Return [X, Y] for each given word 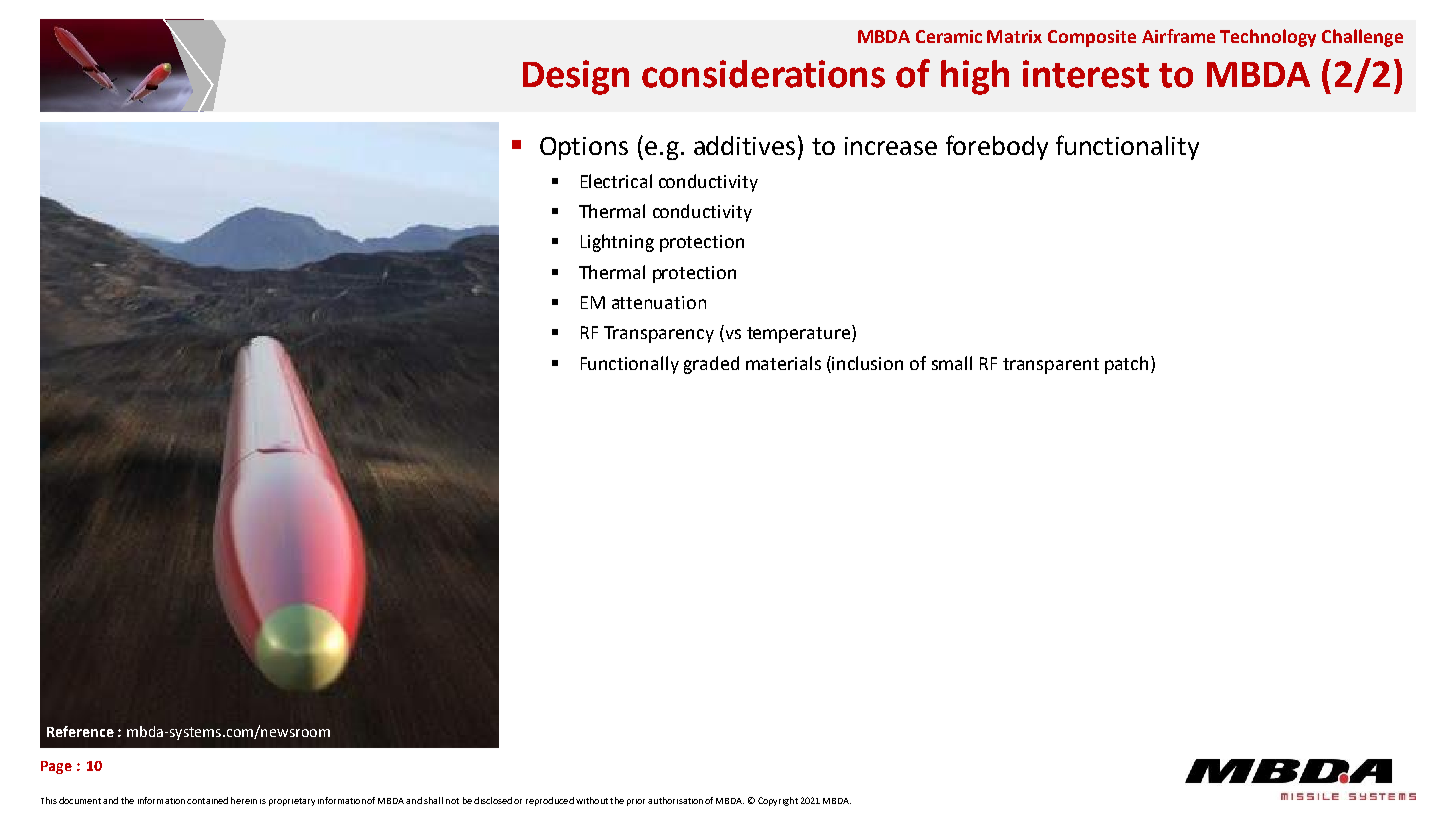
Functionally [630, 365]
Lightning [617, 243]
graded [711, 365]
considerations [763, 74]
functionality [1127, 147]
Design [576, 77]
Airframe [1178, 36]
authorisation [675, 800]
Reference [80, 731]
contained [207, 800]
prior [636, 802]
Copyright [778, 801]
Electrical [616, 181]
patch [1126, 365]
